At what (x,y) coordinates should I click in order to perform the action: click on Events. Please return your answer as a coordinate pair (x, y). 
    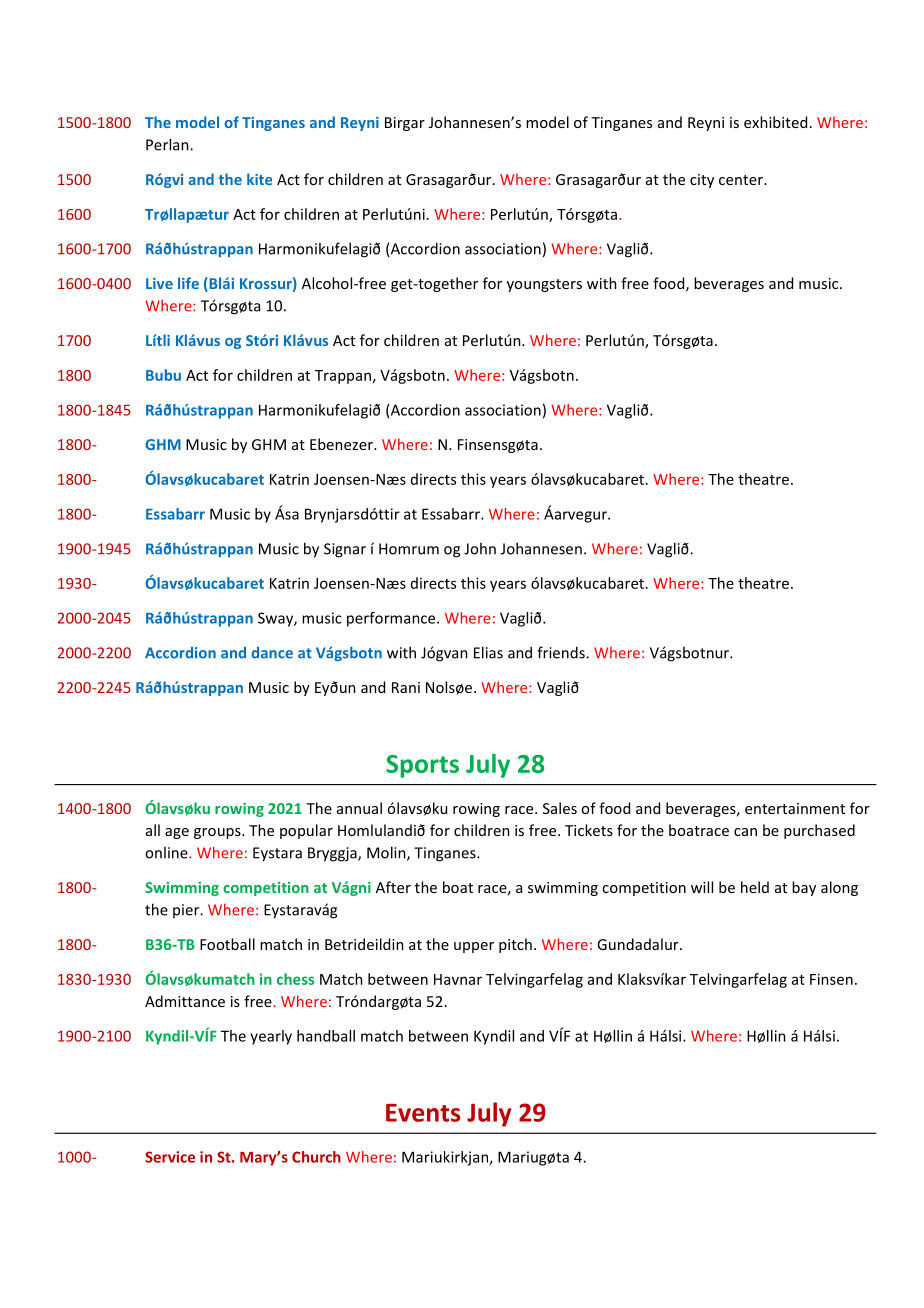
    Looking at the image, I should click on (423, 1113).
